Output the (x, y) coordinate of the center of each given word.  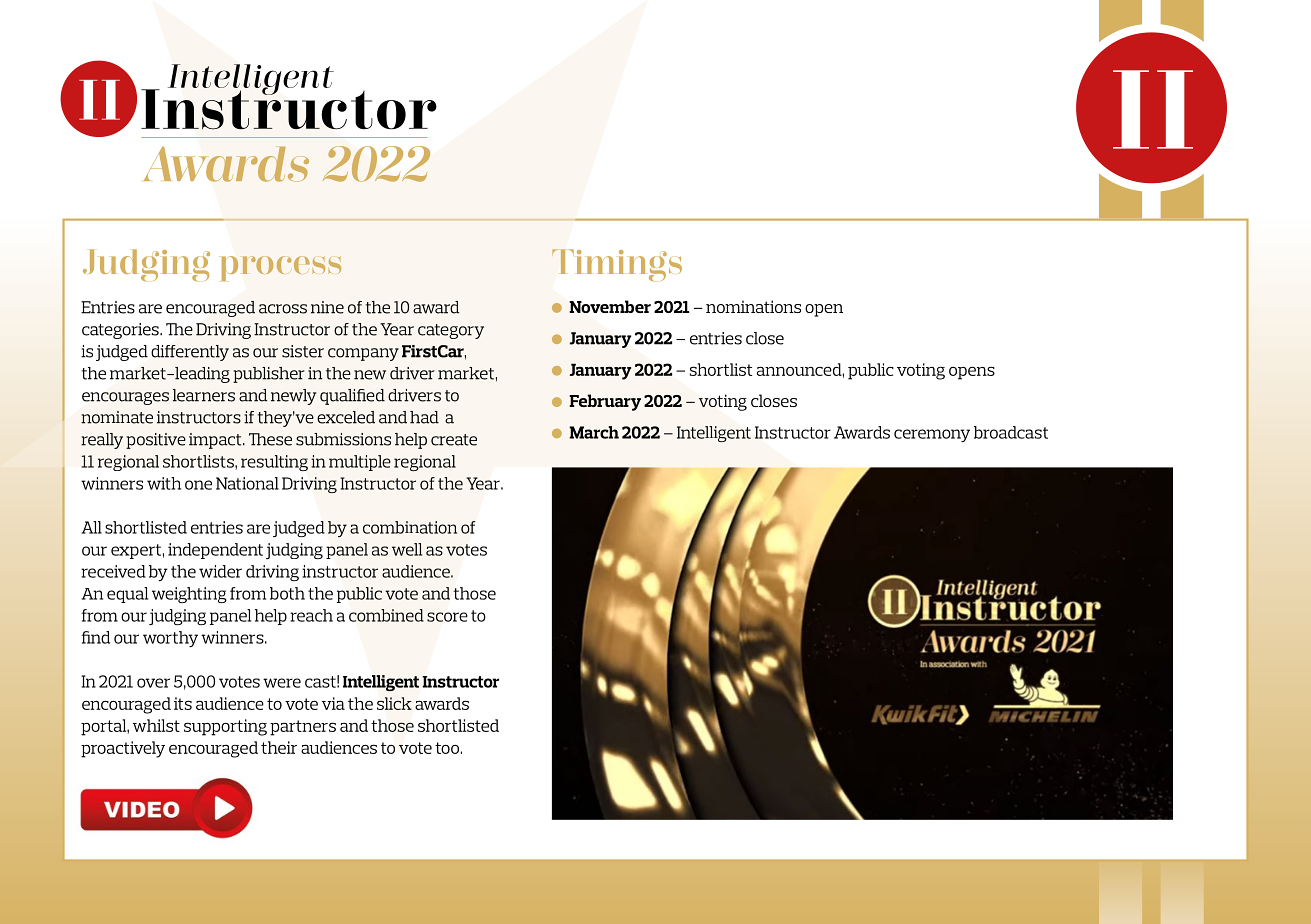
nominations (753, 306)
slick (394, 703)
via (333, 703)
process (281, 268)
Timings (617, 265)
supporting (225, 727)
